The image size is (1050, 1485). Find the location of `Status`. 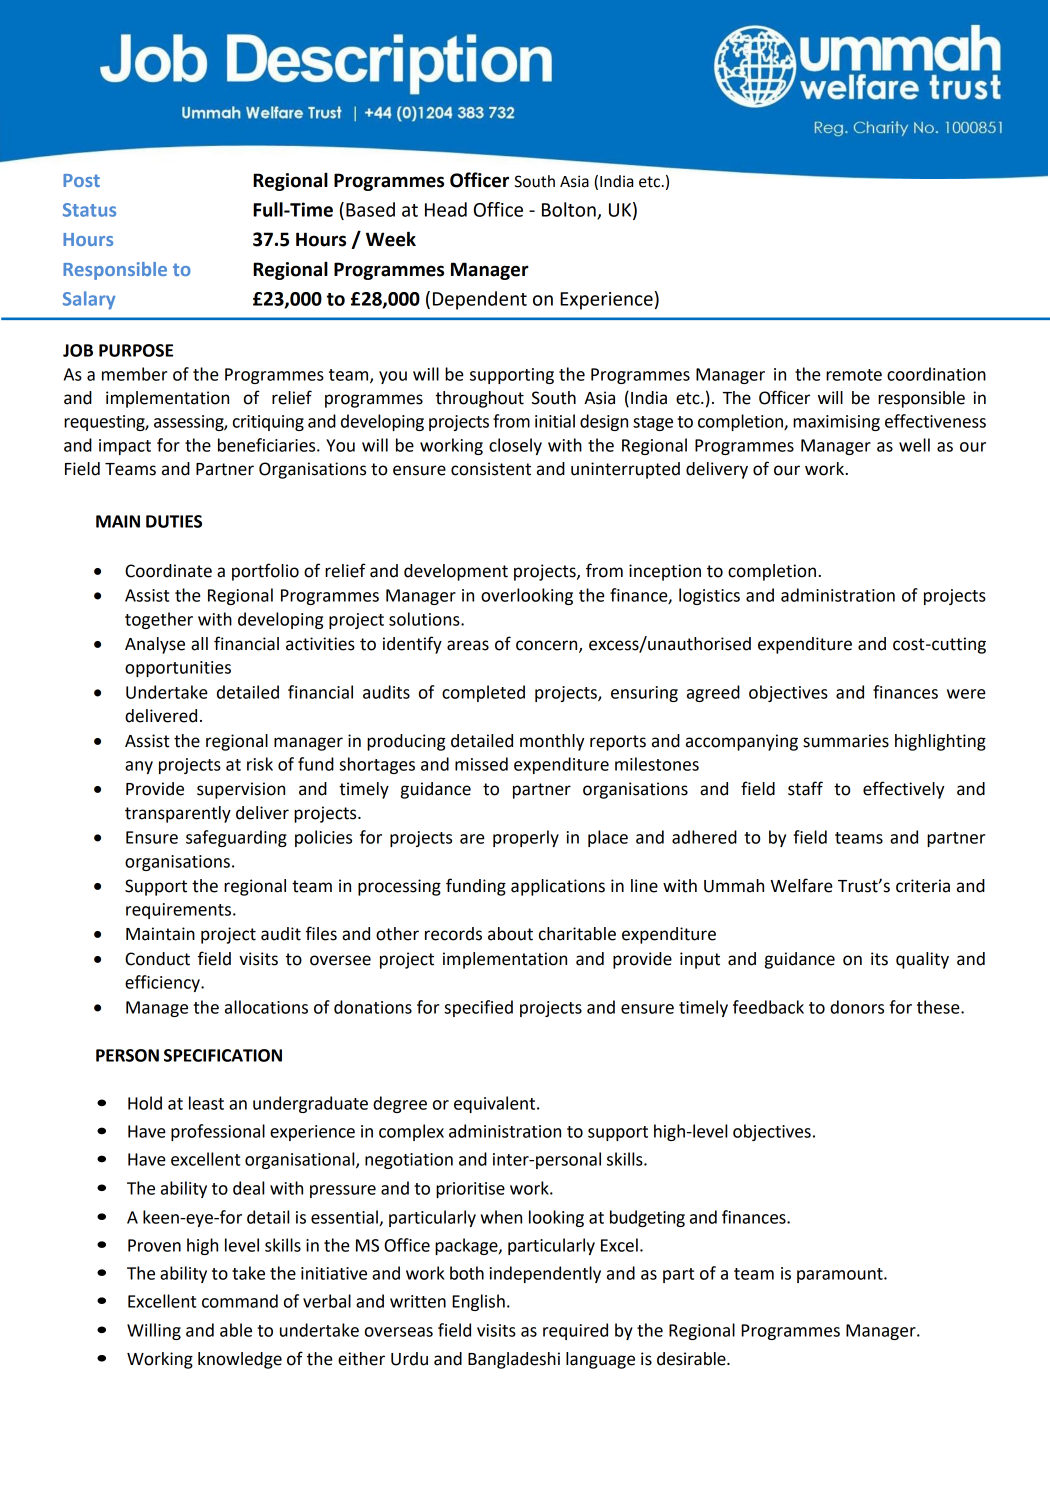

Status is located at coordinates (89, 210).
